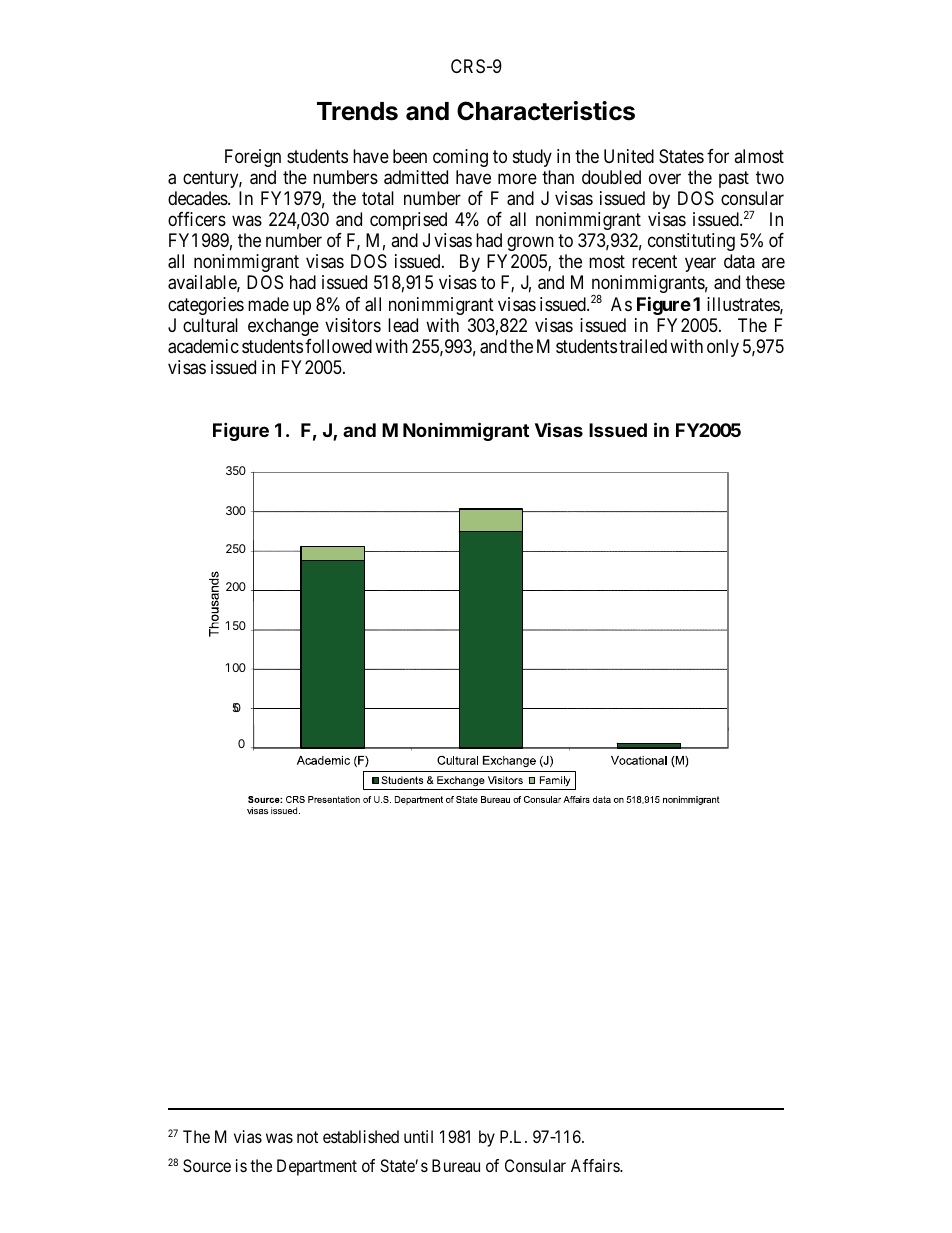  I want to click on past, so click(734, 179).
